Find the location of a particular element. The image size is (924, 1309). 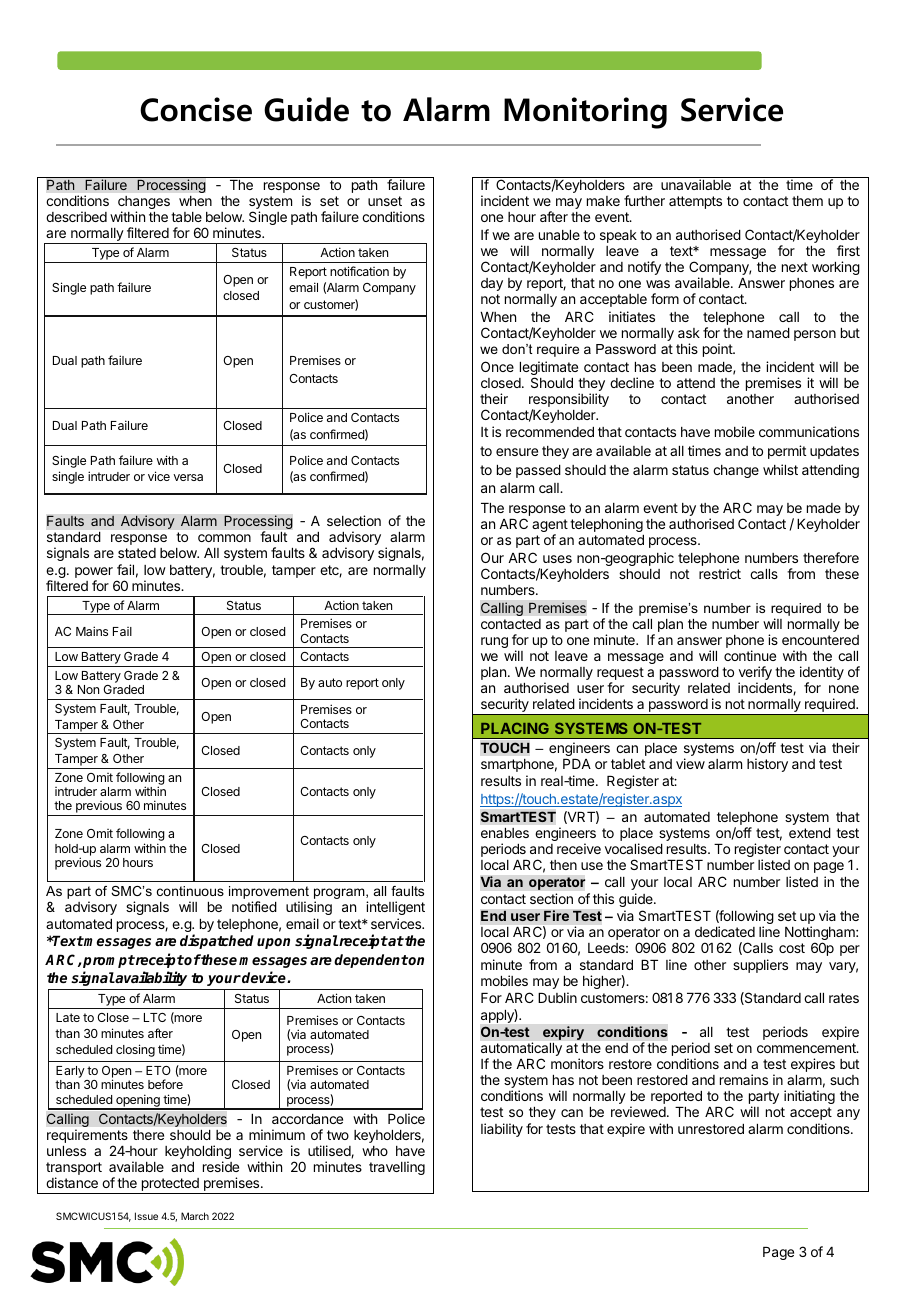

Once is located at coordinates (497, 366).
